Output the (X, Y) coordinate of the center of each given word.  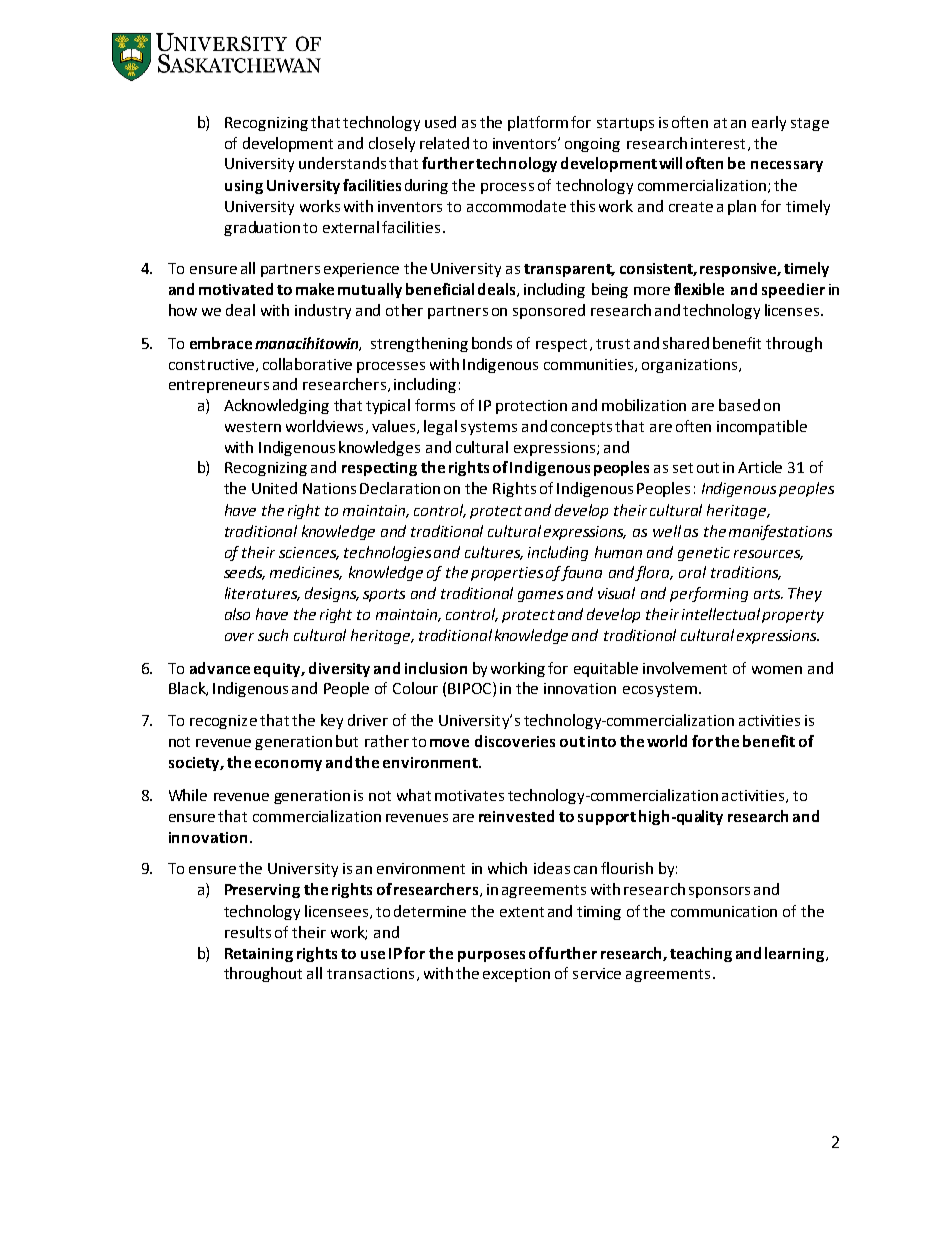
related (444, 143)
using (244, 187)
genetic (704, 554)
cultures (494, 553)
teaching (701, 954)
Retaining (259, 955)
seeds (244, 573)
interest (718, 143)
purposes (491, 956)
